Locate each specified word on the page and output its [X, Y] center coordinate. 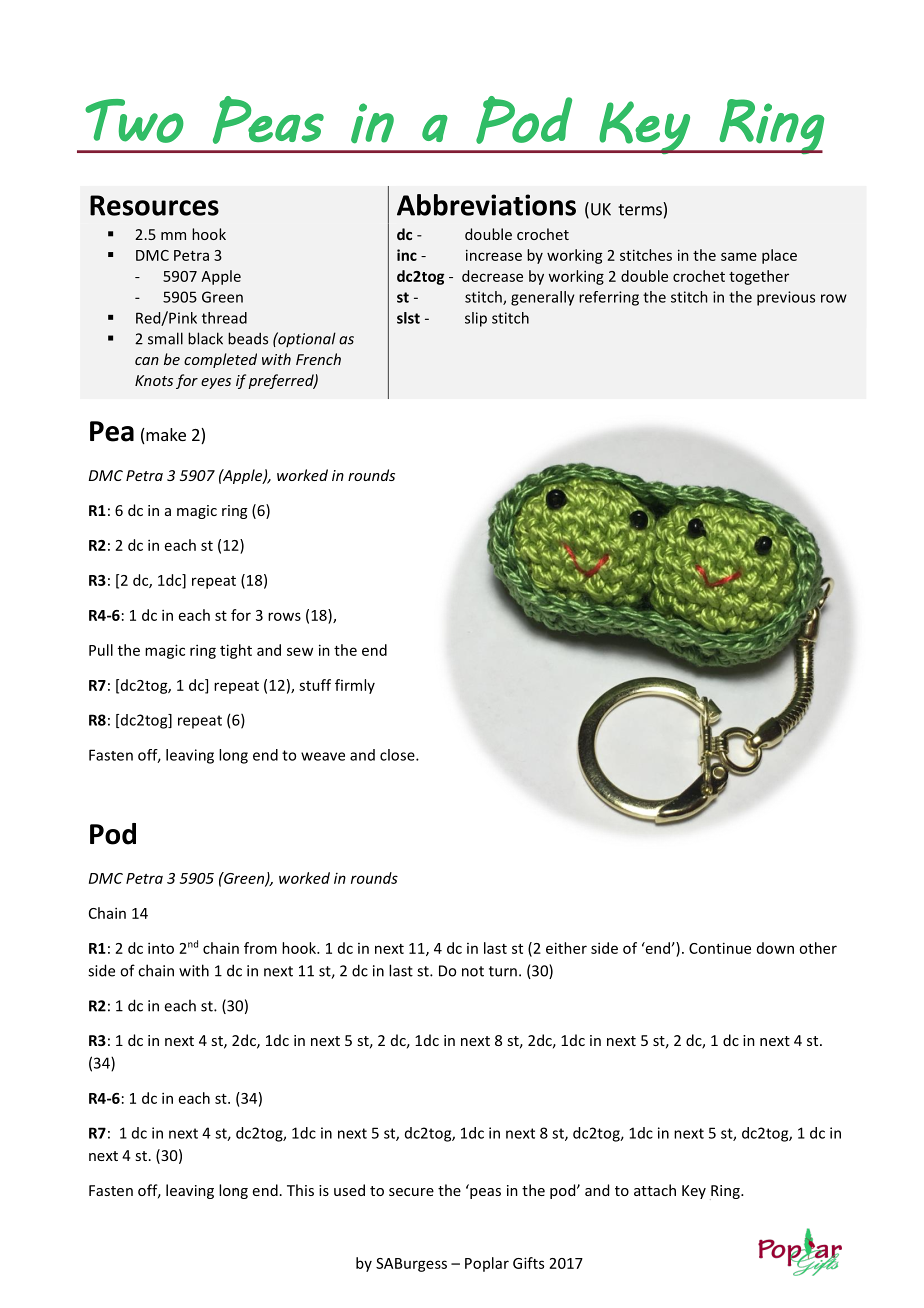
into [161, 948]
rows [284, 616]
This [300, 1190]
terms [641, 209]
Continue [720, 948]
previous [786, 298]
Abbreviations [486, 205]
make [165, 436]
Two [134, 121]
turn [503, 971]
